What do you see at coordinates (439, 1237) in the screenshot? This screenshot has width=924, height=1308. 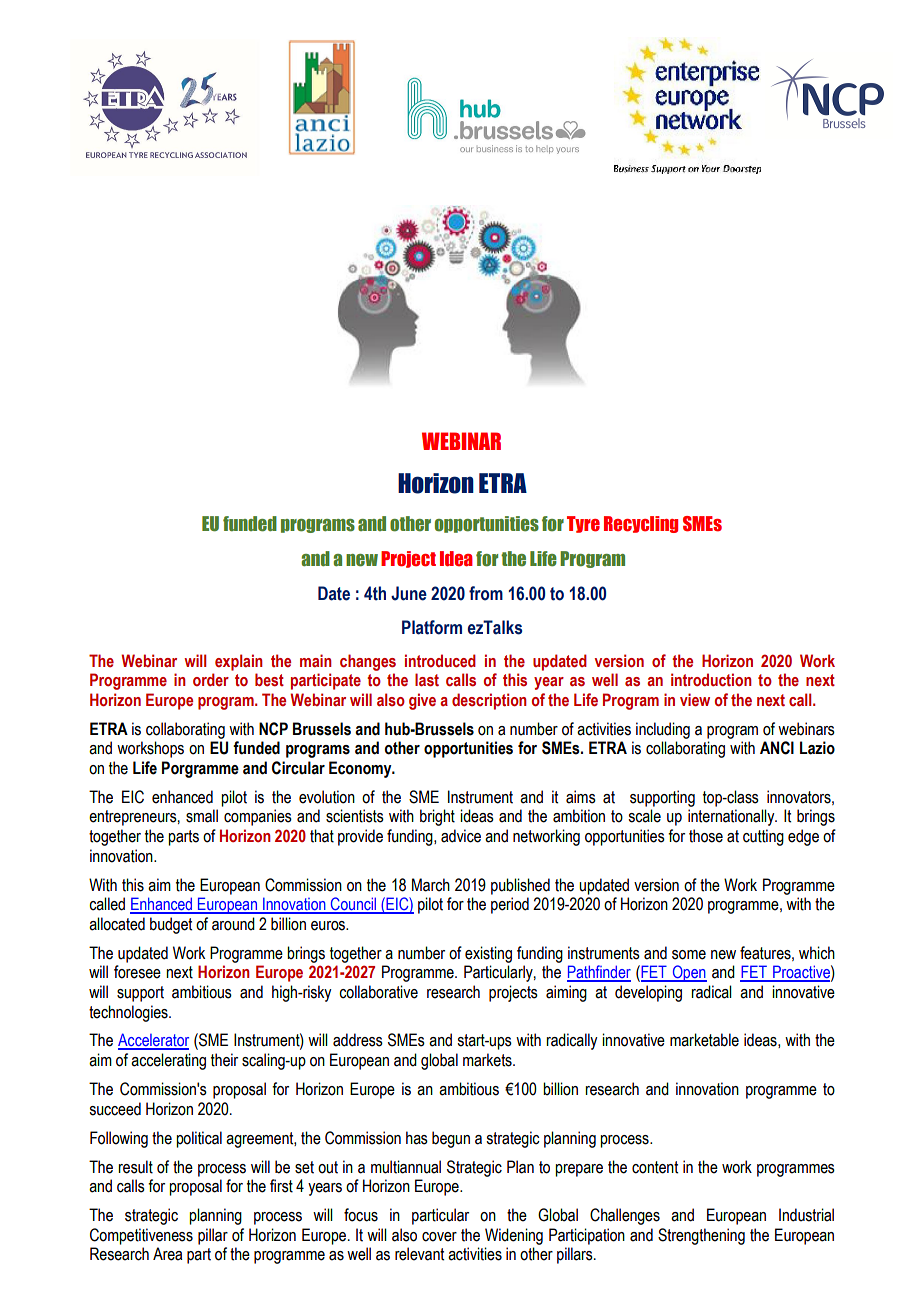 I see `cover` at bounding box center [439, 1237].
